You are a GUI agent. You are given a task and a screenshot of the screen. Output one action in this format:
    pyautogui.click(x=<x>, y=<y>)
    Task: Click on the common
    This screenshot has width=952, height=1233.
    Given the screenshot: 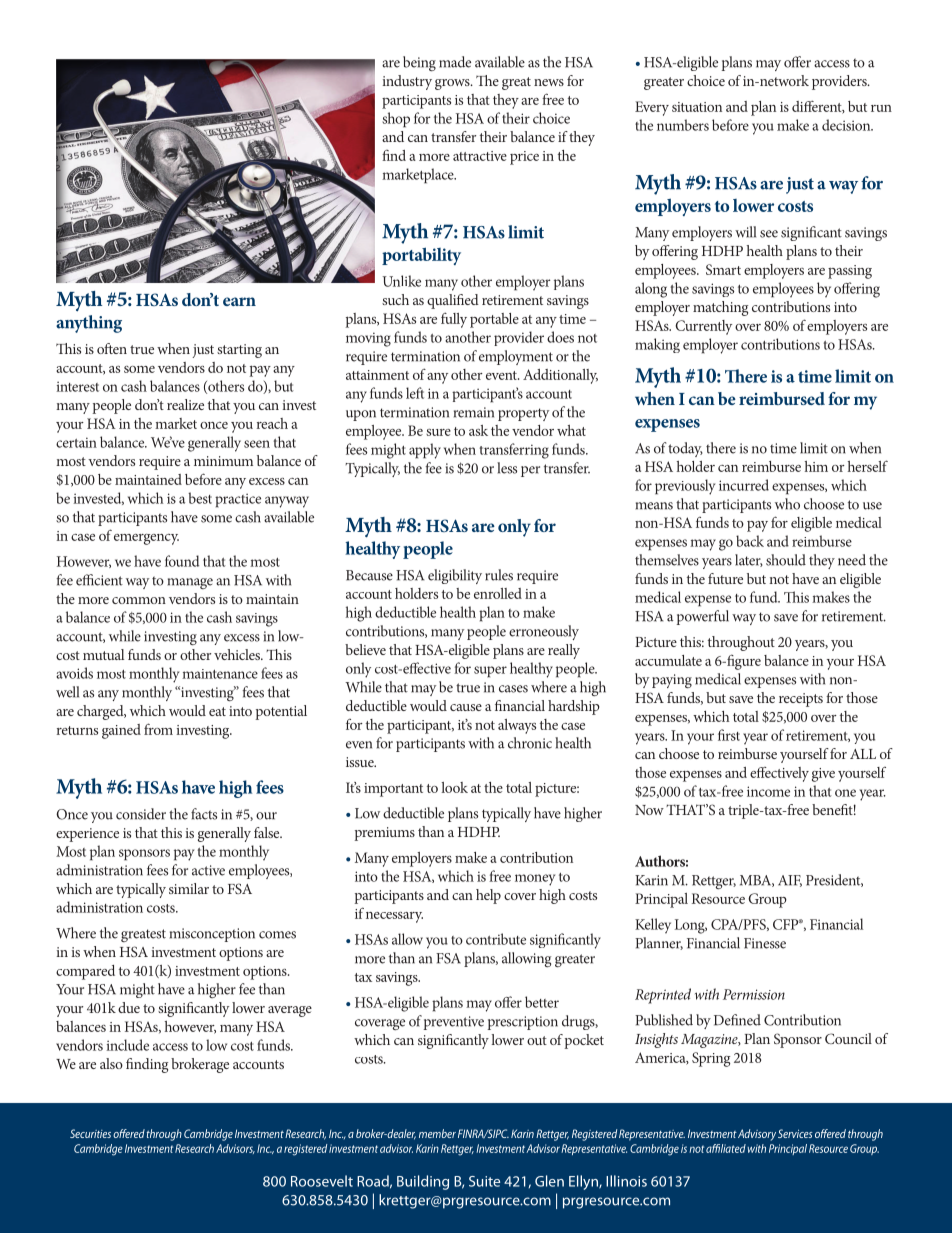 What is the action you would take?
    pyautogui.click(x=139, y=600)
